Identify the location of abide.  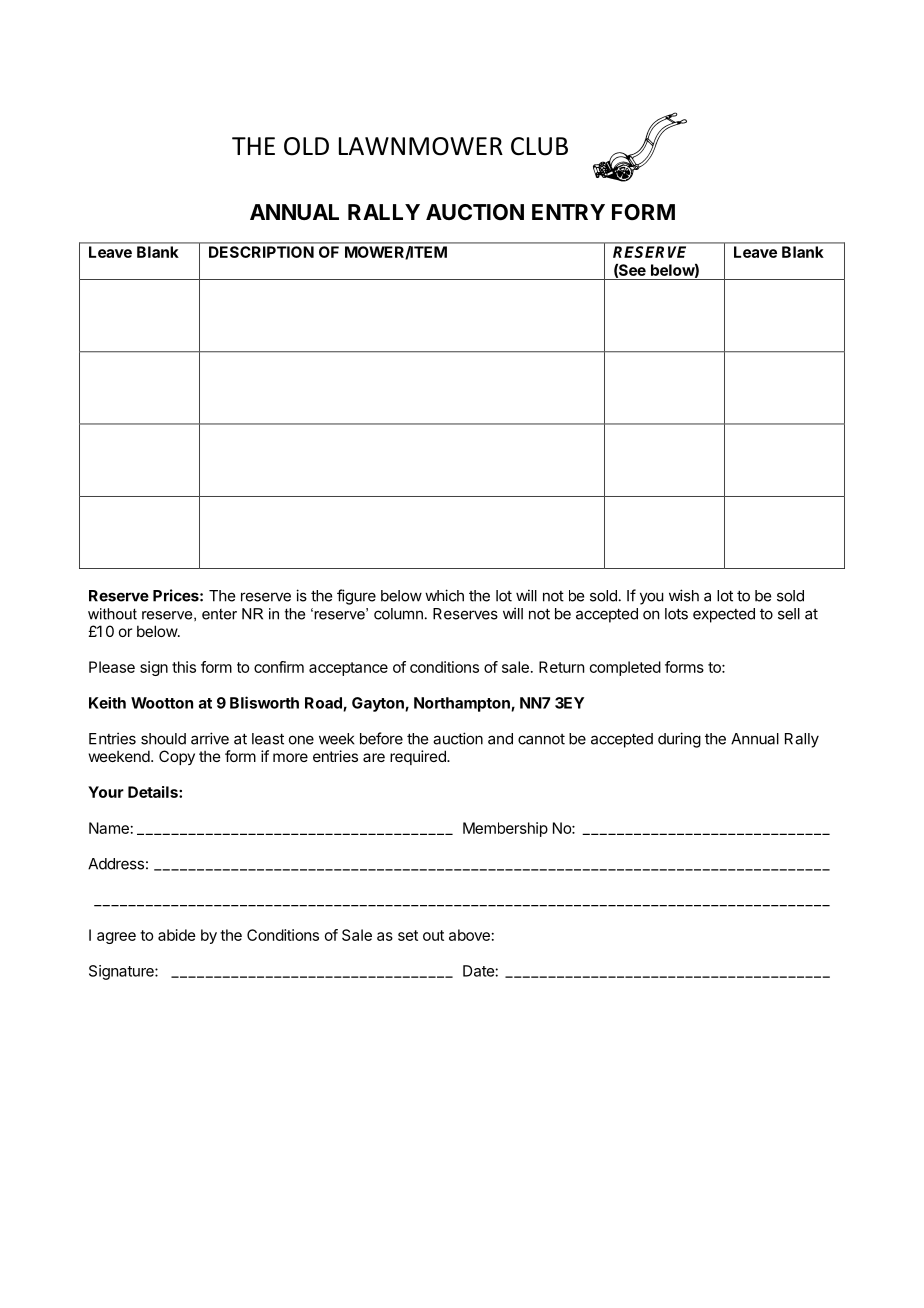
(177, 935).
